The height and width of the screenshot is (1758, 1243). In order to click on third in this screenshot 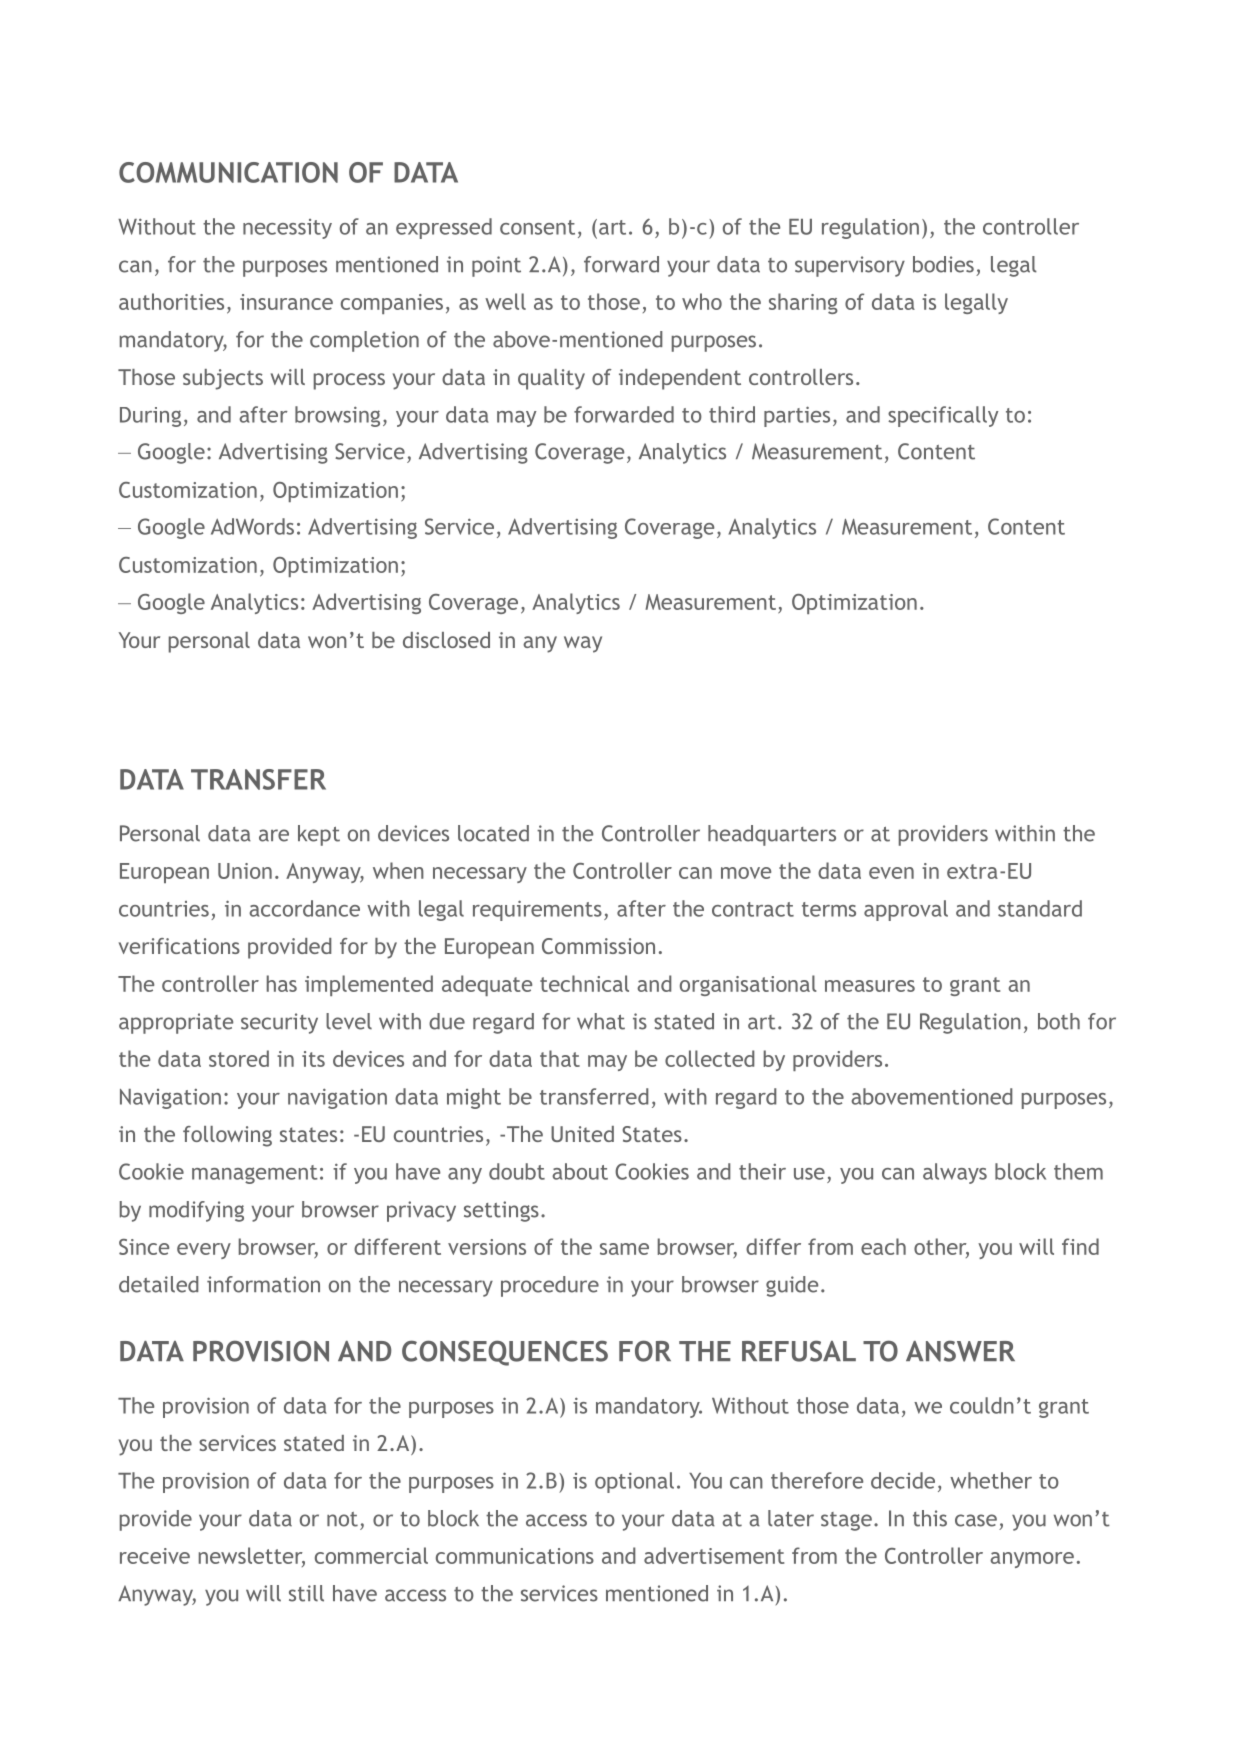, I will do `click(732, 414)`.
